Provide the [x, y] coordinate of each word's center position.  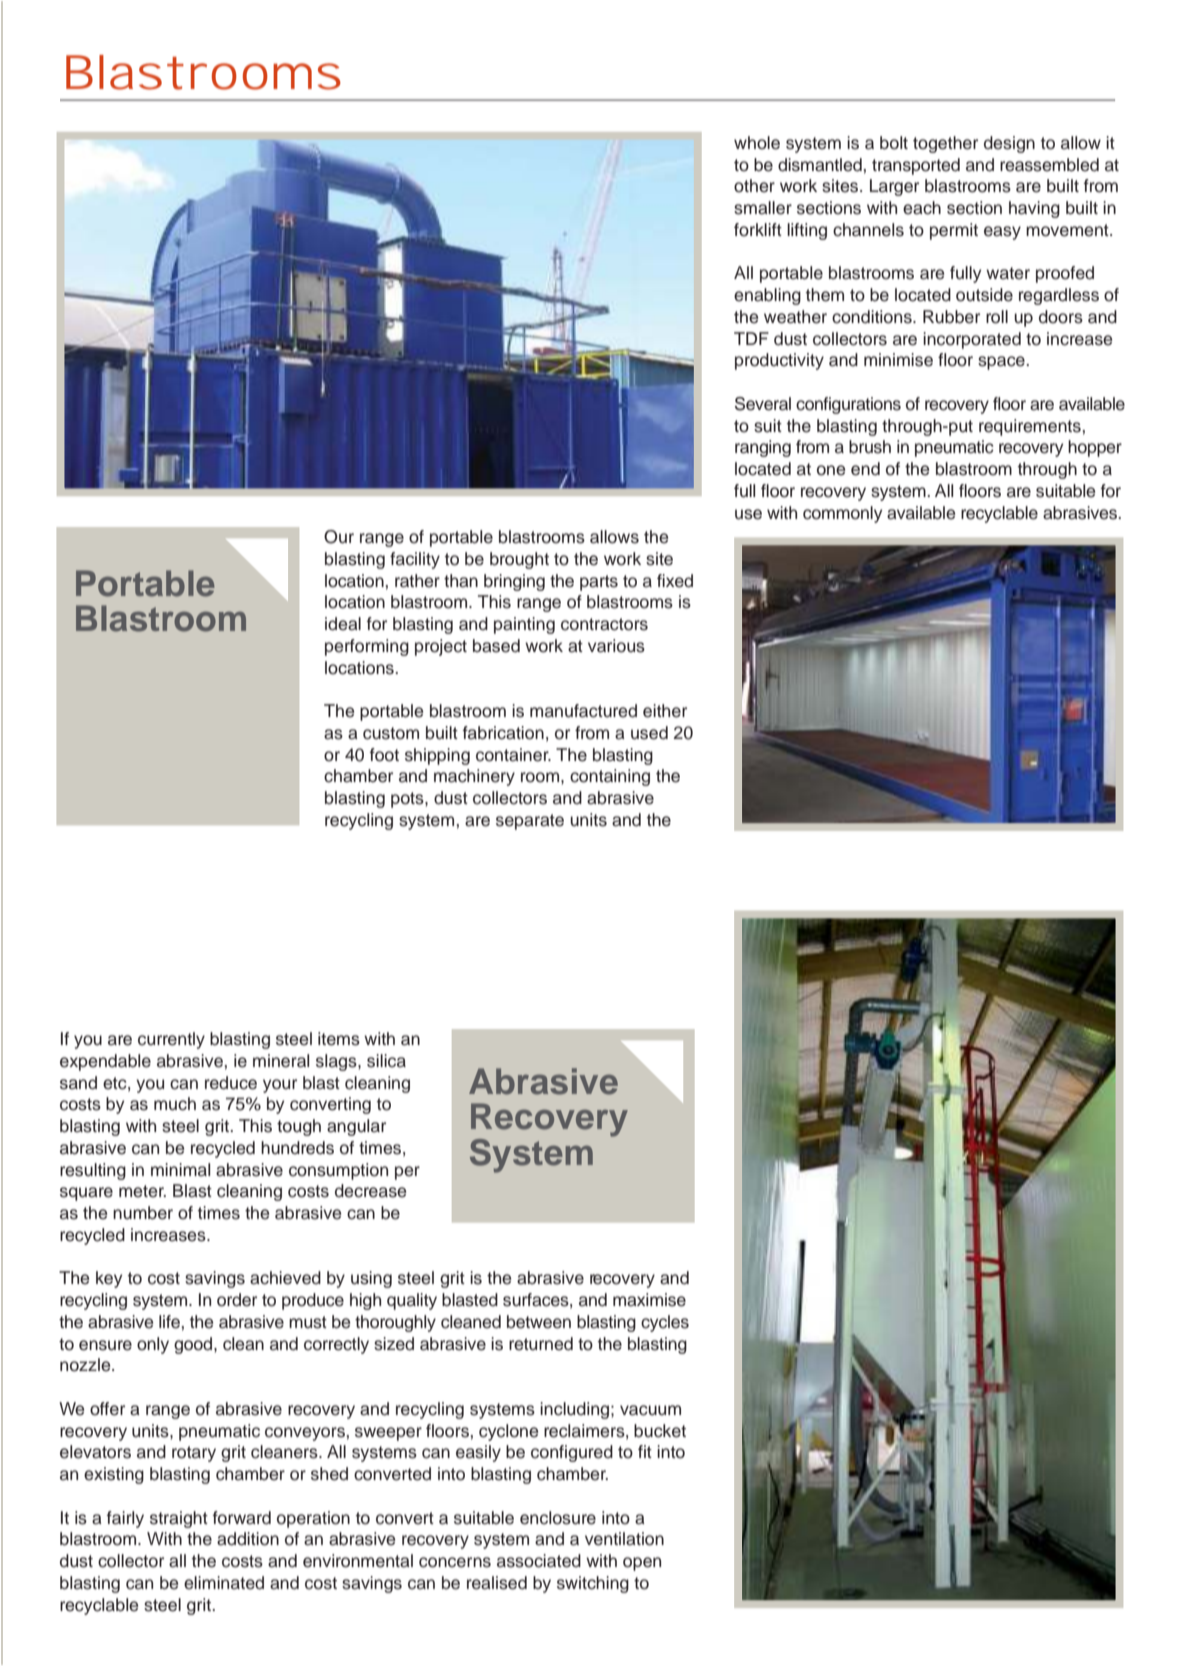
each [922, 208]
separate [530, 822]
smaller [763, 208]
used [649, 733]
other [754, 186]
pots [408, 800]
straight [179, 1519]
